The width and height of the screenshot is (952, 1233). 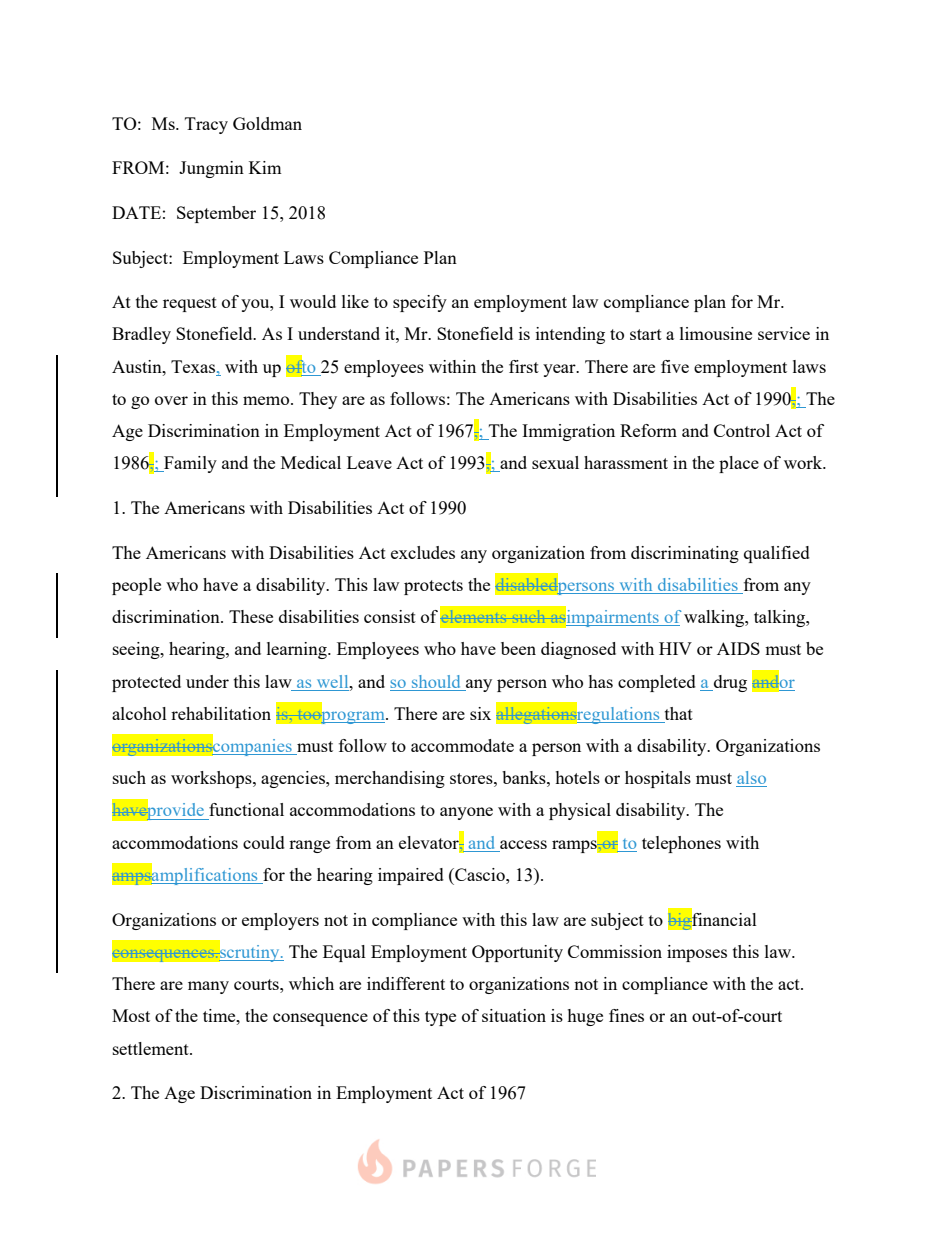 I want to click on fines, so click(x=626, y=1015).
